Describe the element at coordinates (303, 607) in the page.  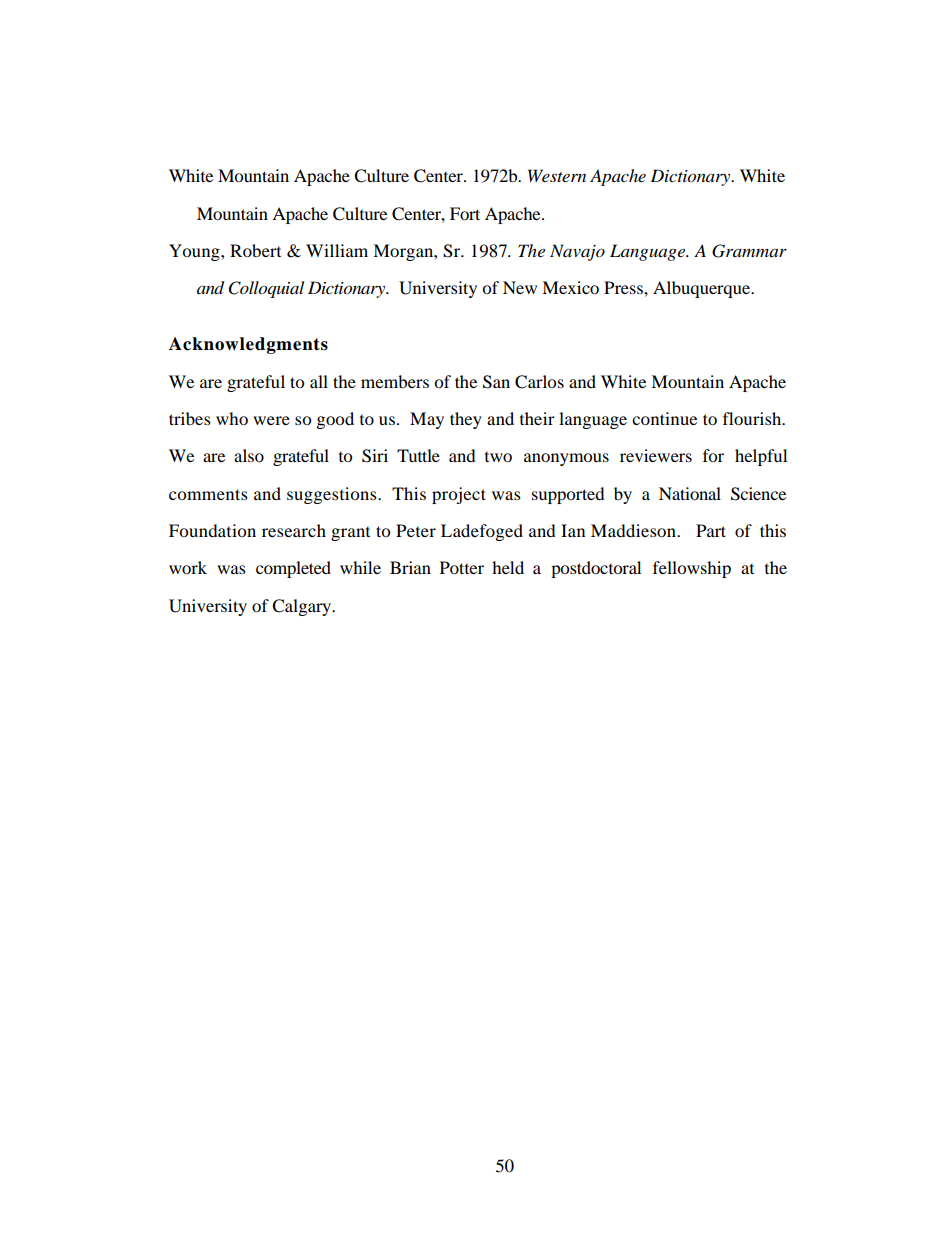
I see `Calgary` at that location.
